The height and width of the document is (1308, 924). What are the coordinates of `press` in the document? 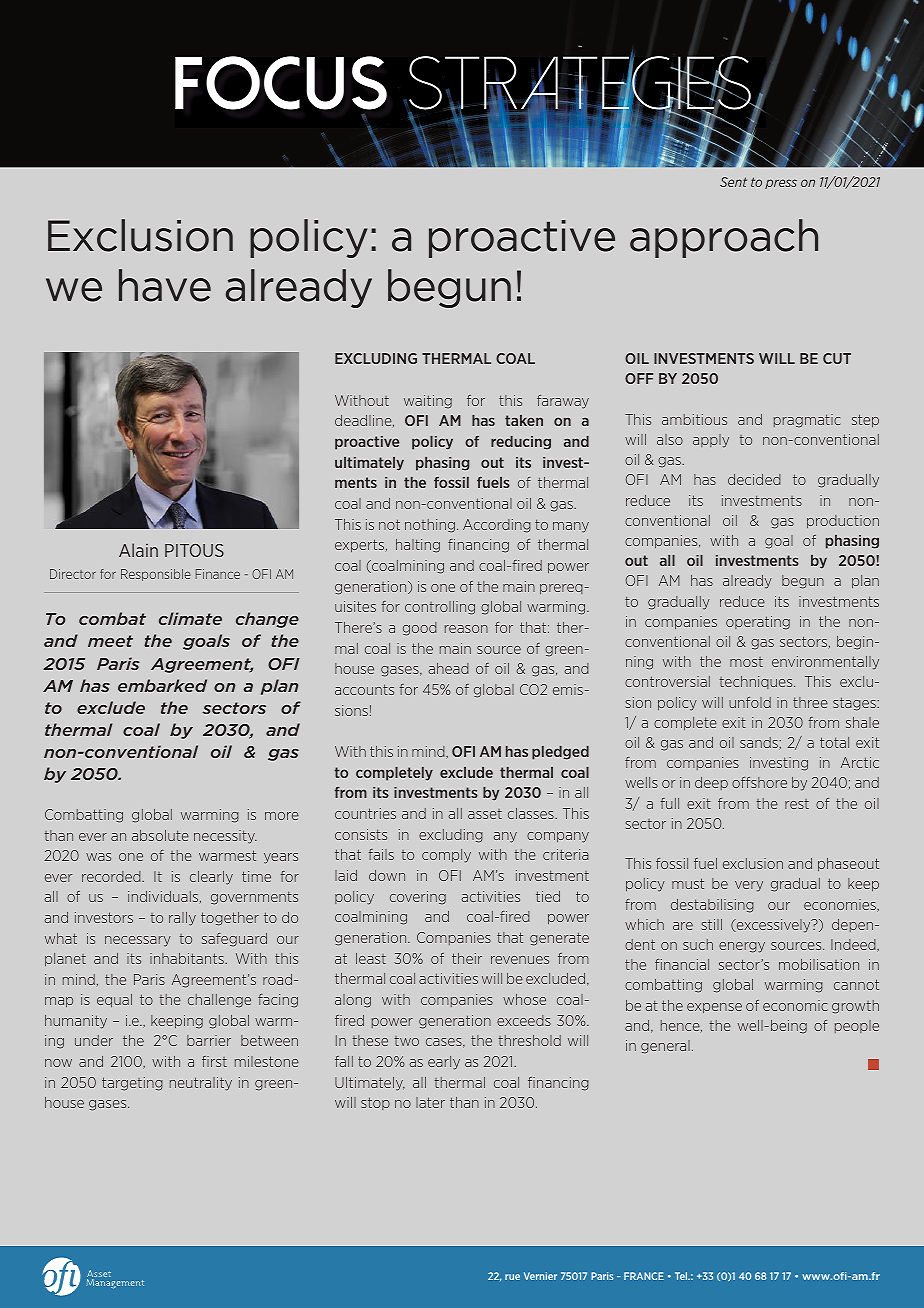 It's located at (781, 184).
